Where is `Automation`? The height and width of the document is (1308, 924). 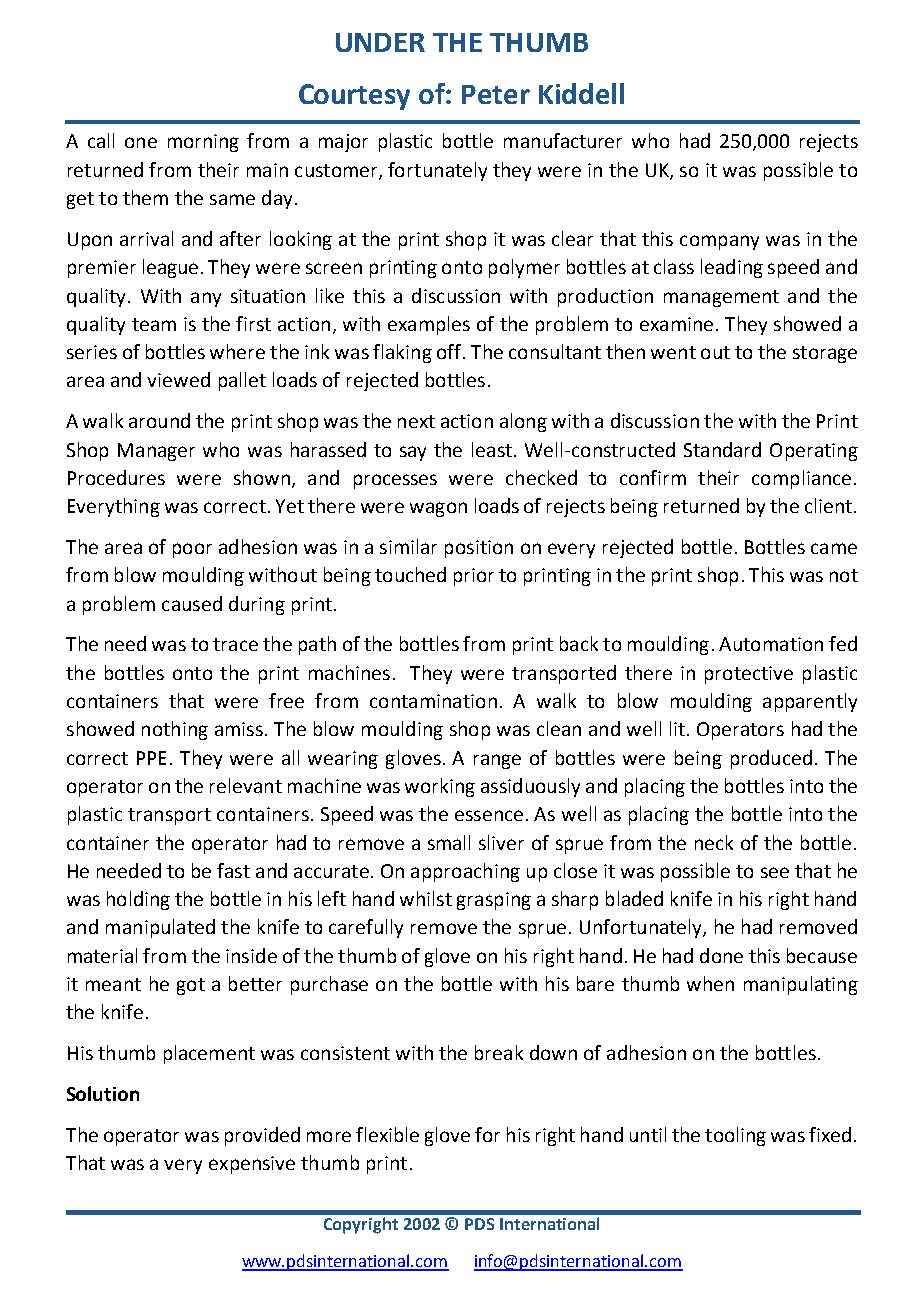 Automation is located at coordinates (771, 644).
